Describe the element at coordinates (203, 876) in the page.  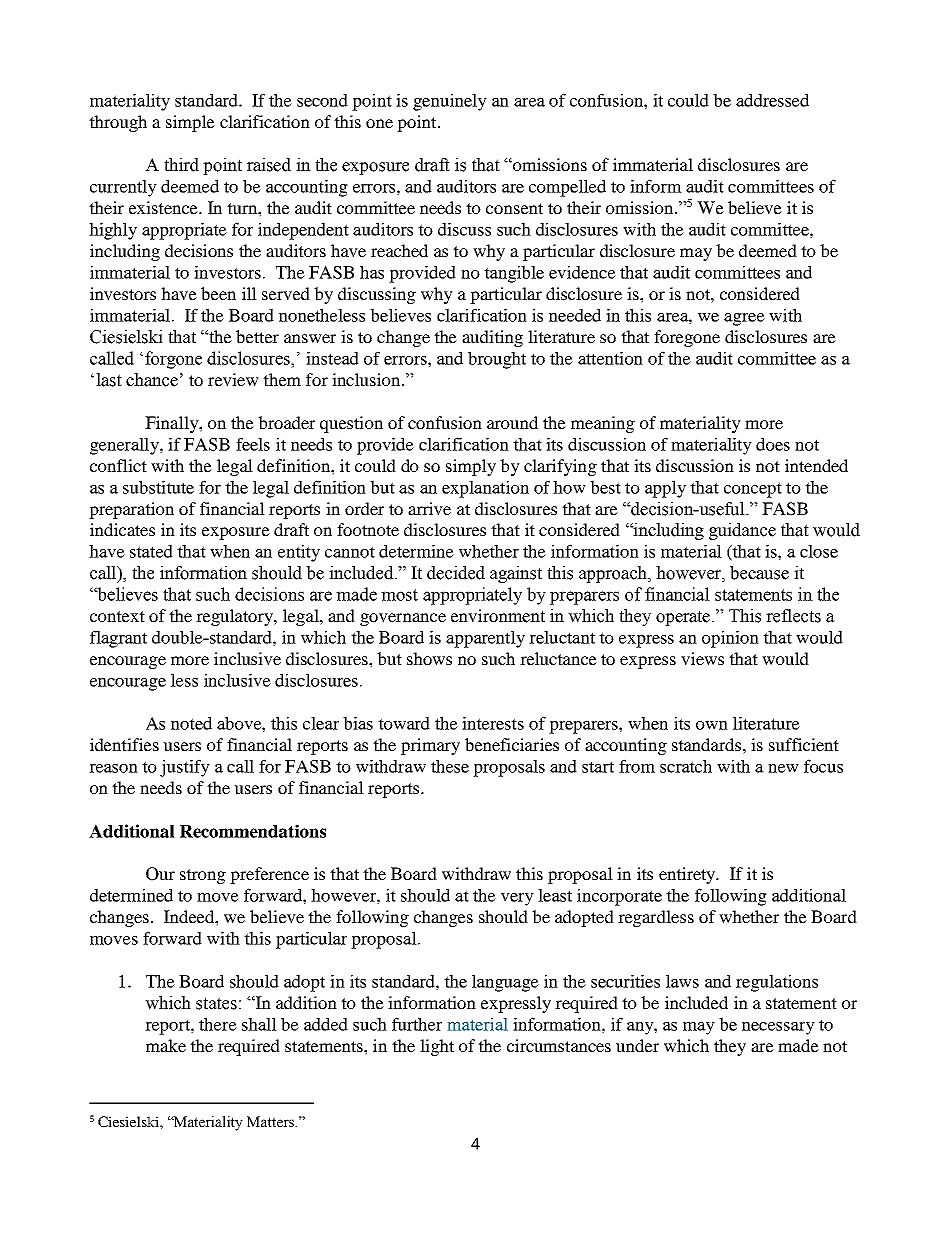
I see `strong` at that location.
